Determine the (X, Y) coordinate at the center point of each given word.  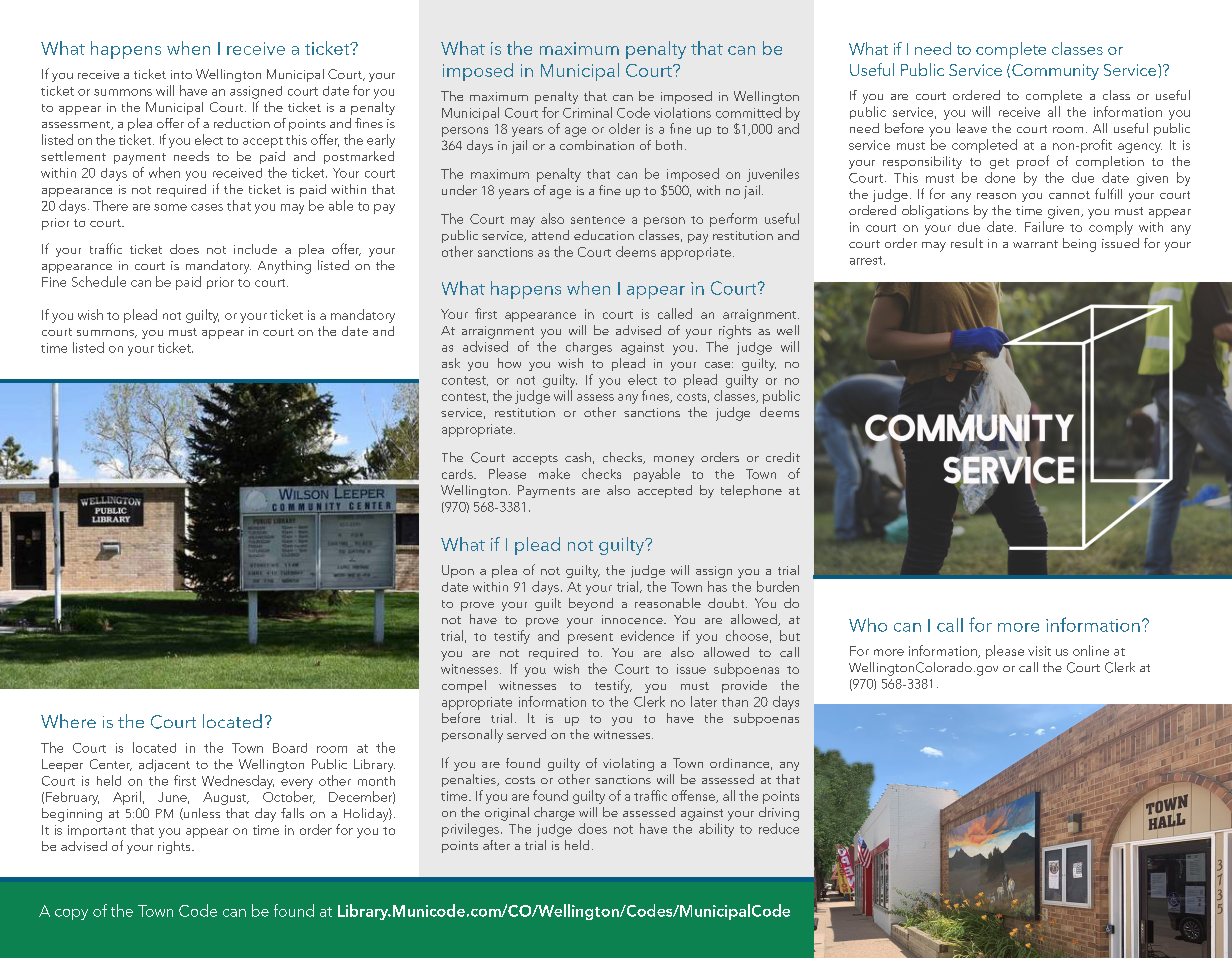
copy (71, 914)
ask (451, 363)
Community (1055, 72)
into (181, 74)
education (604, 235)
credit (783, 457)
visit (1039, 651)
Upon (458, 571)
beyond (591, 604)
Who (868, 625)
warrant (1035, 244)
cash (578, 457)
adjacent (164, 765)
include (255, 249)
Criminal (587, 112)
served (526, 734)
